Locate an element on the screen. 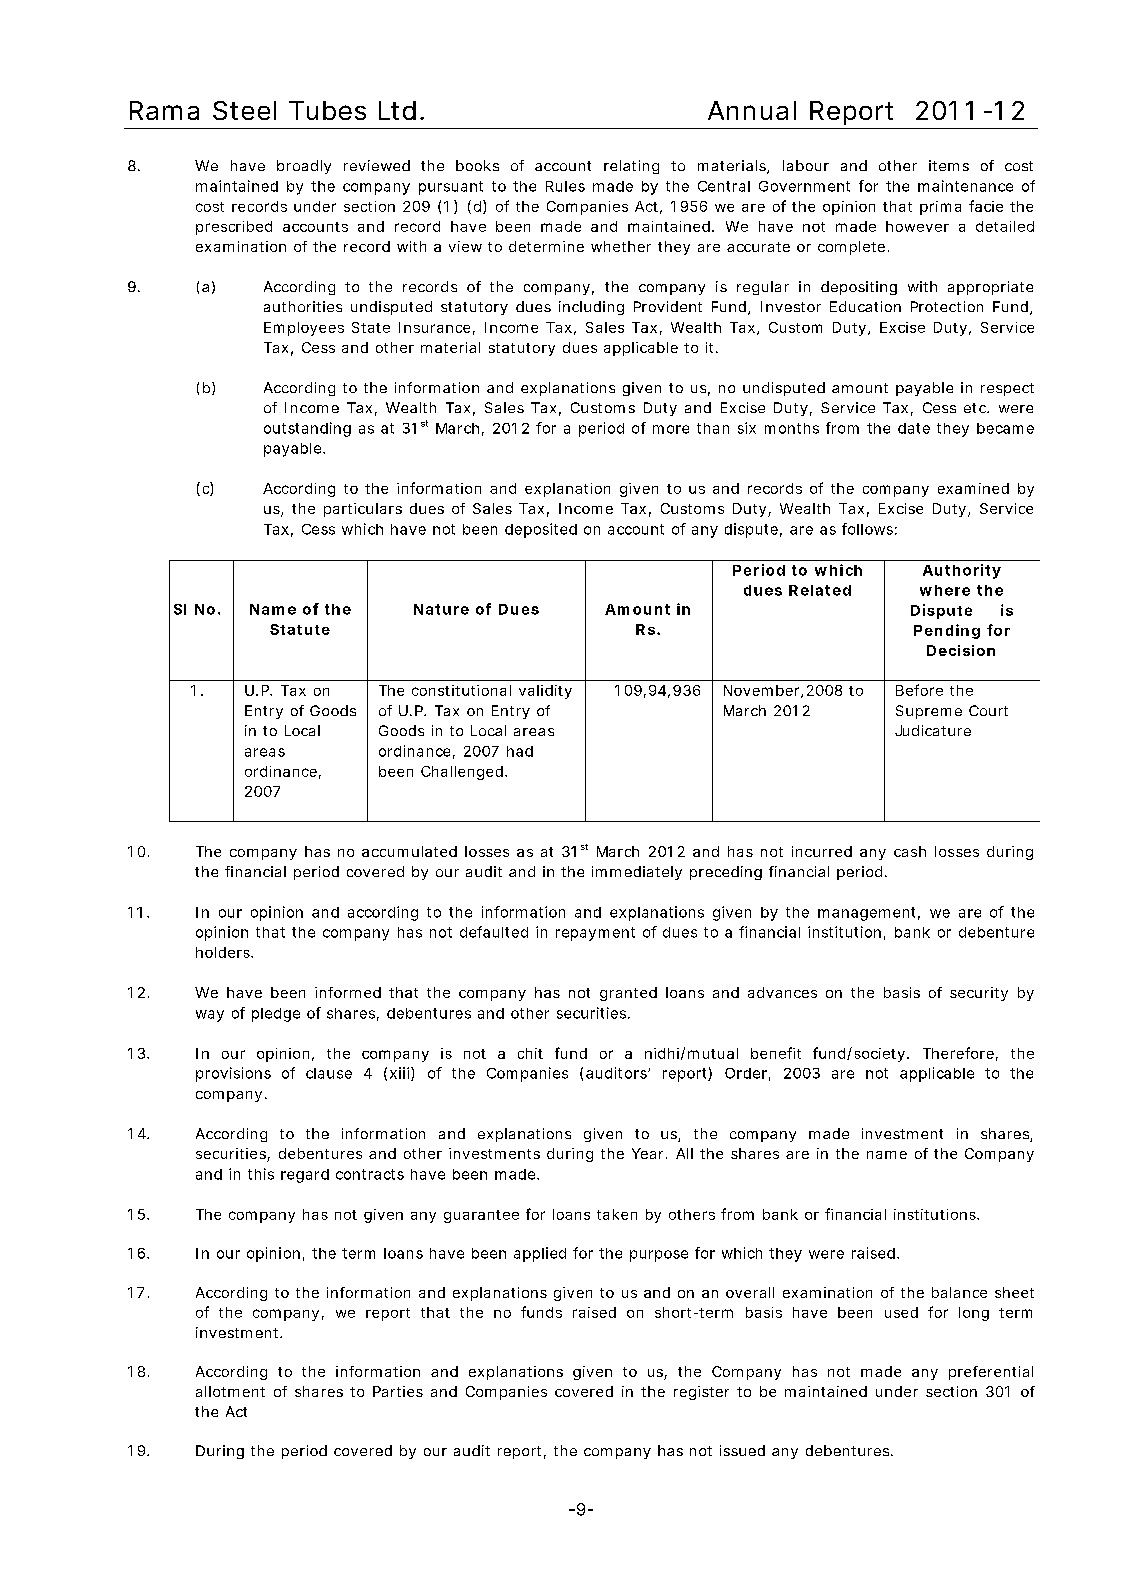 The width and height of the screenshot is (1122, 1587). items is located at coordinates (949, 165).
